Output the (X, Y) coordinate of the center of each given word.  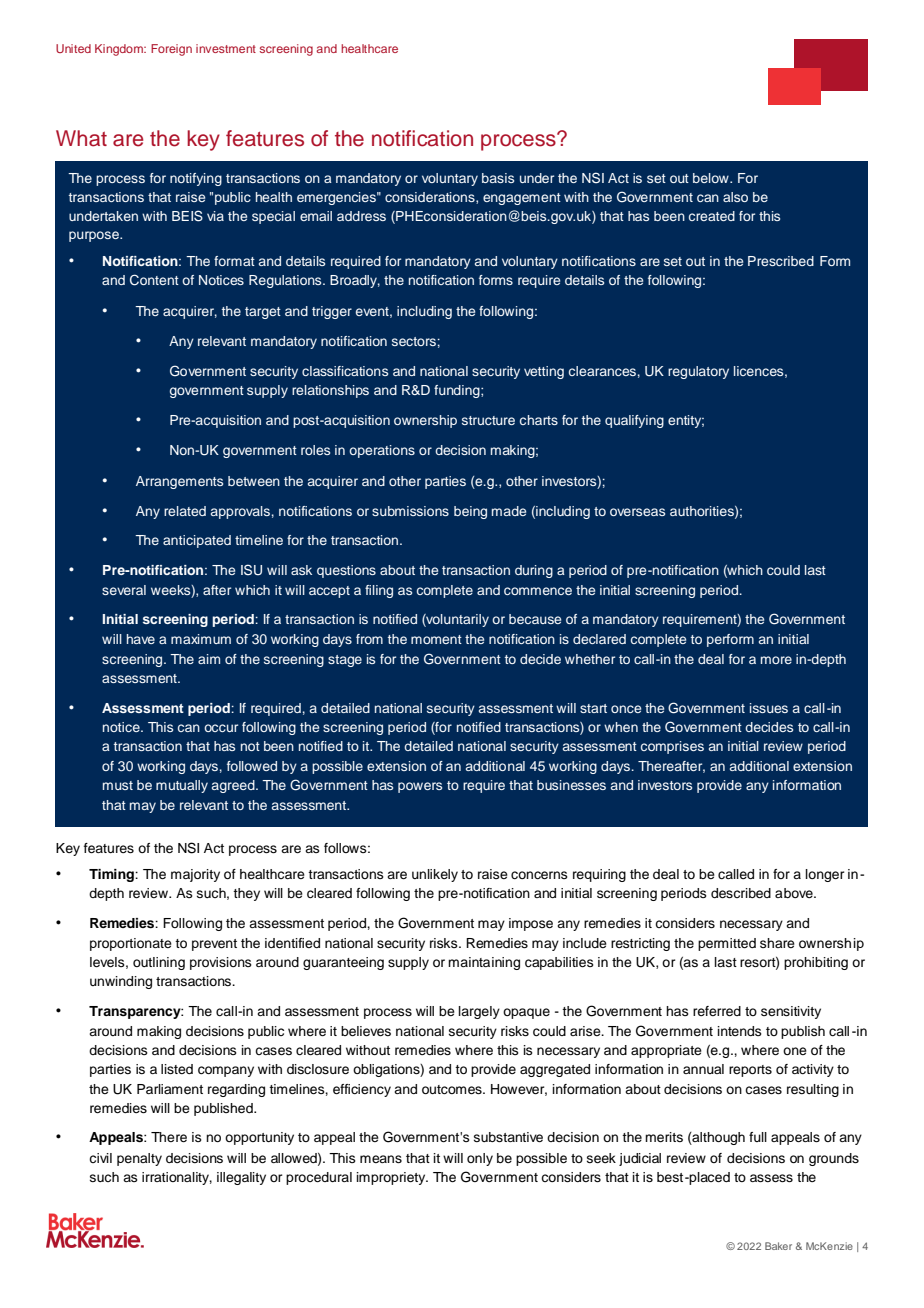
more (776, 660)
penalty (139, 1159)
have (141, 639)
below (712, 178)
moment (436, 639)
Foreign (171, 50)
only (480, 1159)
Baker (778, 1246)
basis (498, 178)
